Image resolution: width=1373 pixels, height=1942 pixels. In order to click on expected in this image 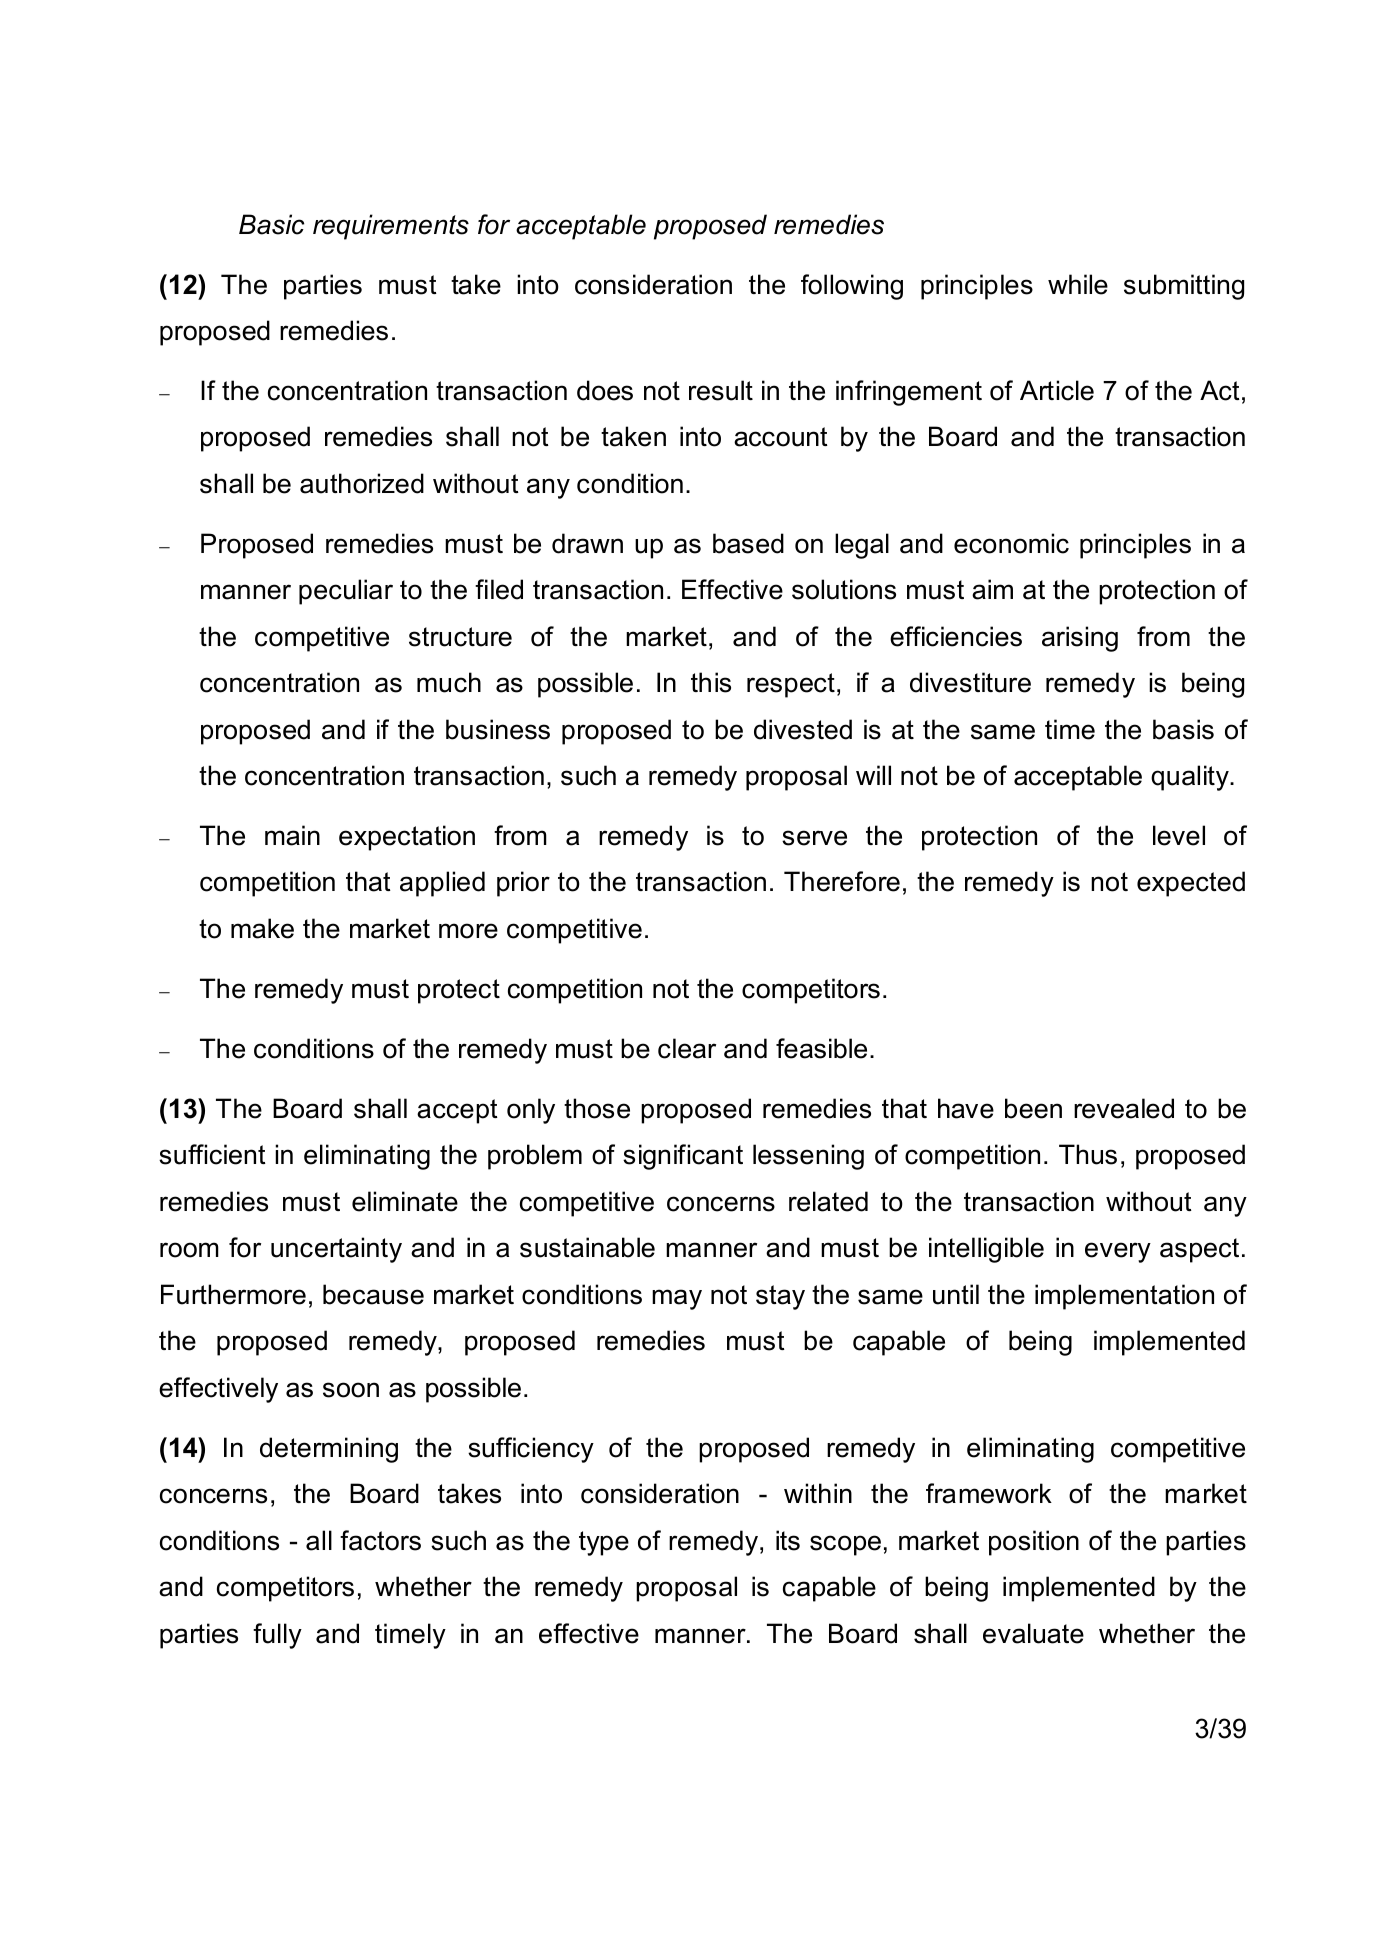, I will do `click(1191, 884)`.
